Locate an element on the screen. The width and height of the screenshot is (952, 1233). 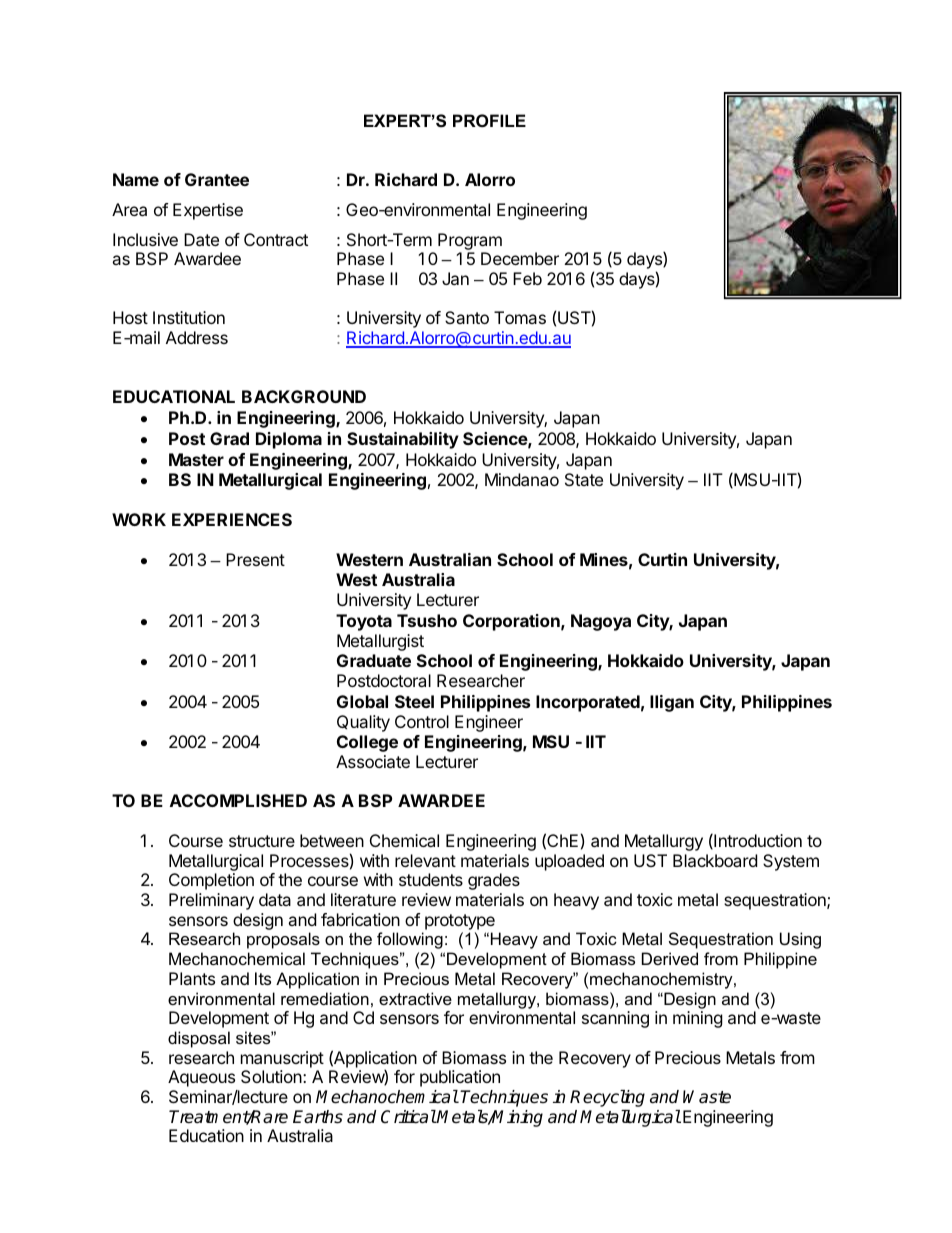
Blackboard is located at coordinates (715, 860).
